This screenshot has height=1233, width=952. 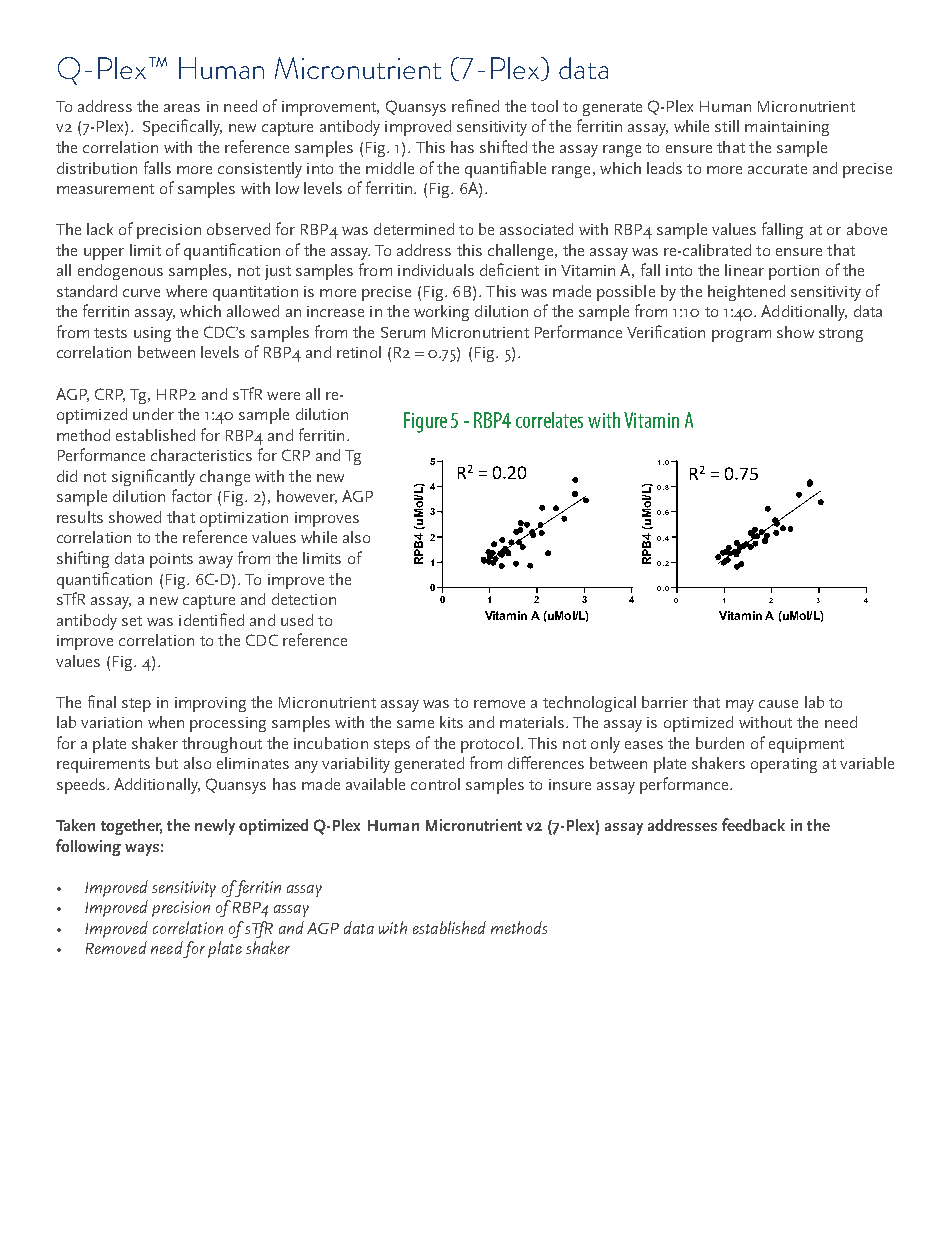 What do you see at coordinates (753, 824) in the screenshot?
I see `feedback` at bounding box center [753, 824].
